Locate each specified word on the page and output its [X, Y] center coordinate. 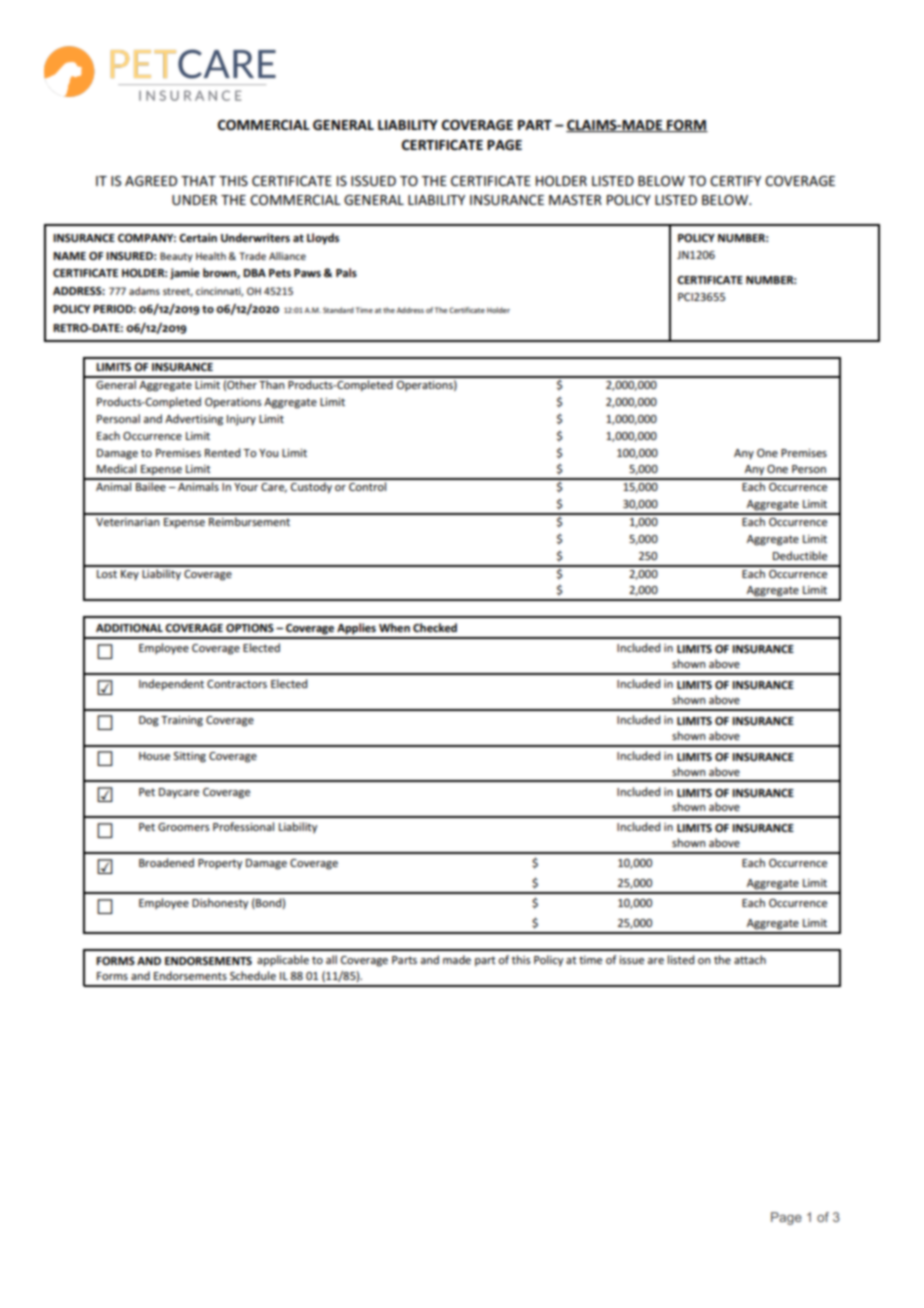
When [394, 627]
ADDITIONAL [129, 628]
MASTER [575, 200]
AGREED [151, 181]
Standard [338, 310]
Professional [243, 826]
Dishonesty [220, 903]
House [154, 756]
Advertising [194, 420]
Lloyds [323, 238]
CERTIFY [735, 181]
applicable [283, 961]
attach [750, 959]
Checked [435, 627]
